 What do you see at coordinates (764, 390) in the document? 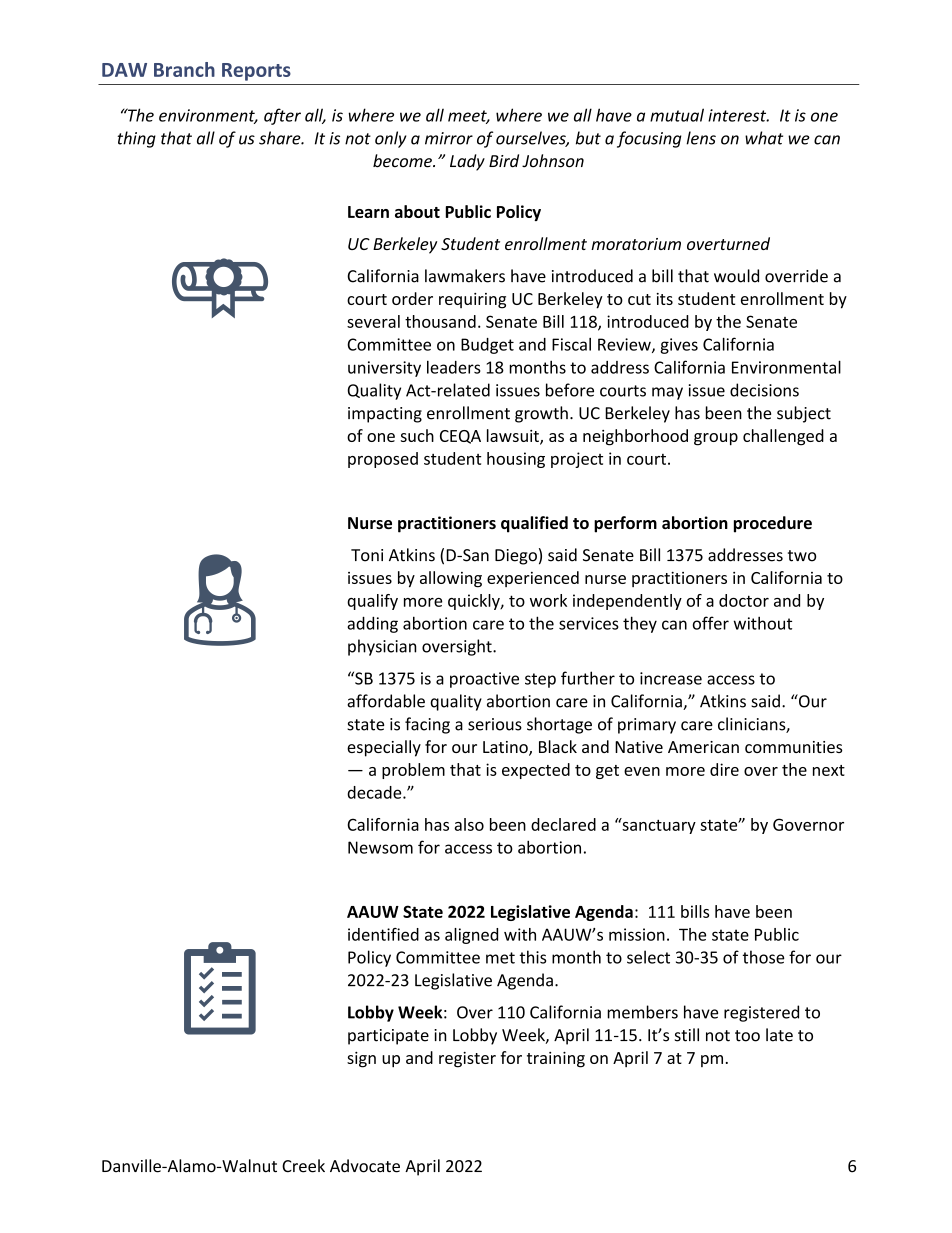
I see `decisions` at bounding box center [764, 390].
